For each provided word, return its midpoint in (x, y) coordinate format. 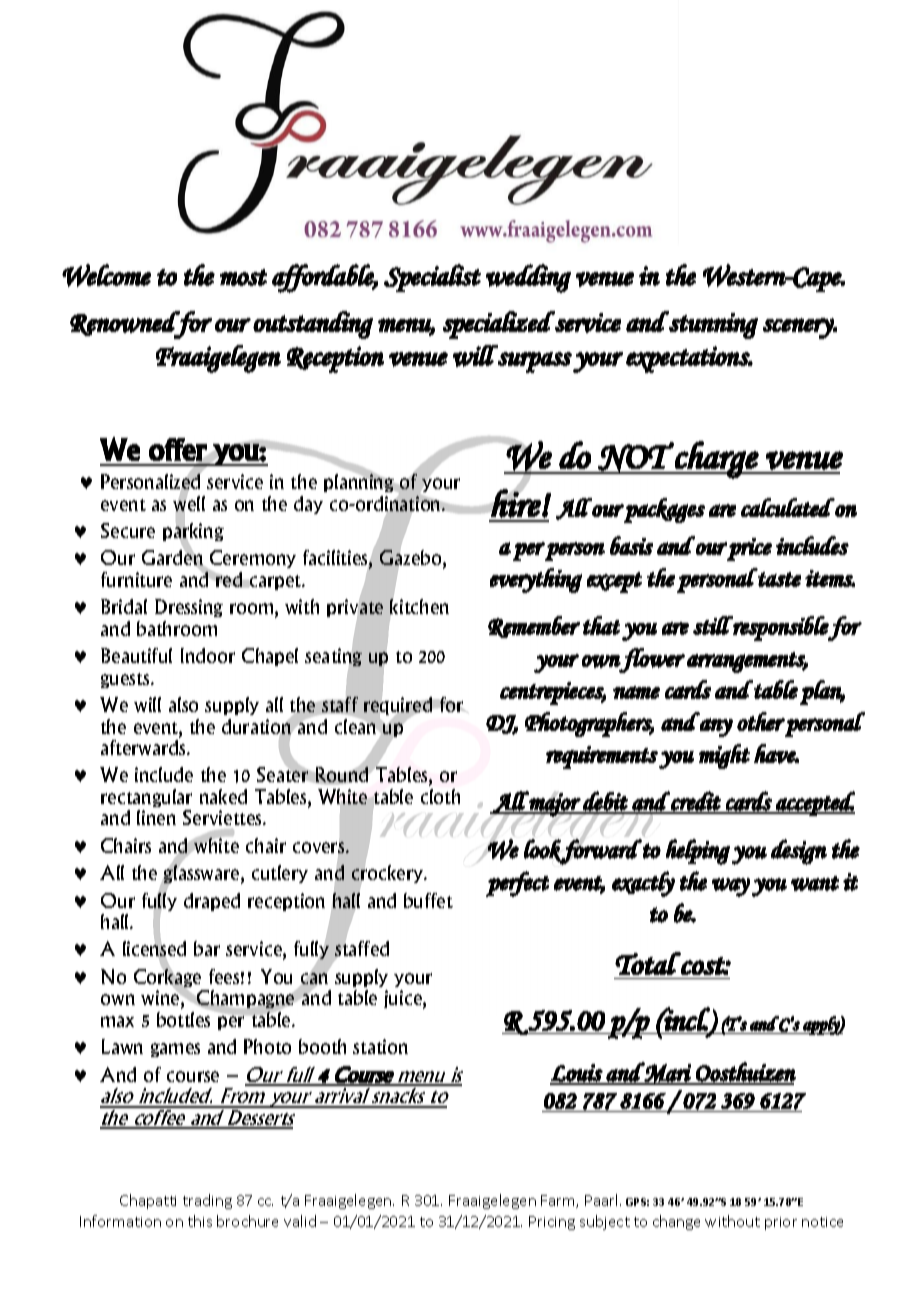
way (731, 887)
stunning (712, 325)
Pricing (552, 1223)
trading (207, 1201)
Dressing (189, 608)
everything (536, 580)
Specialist (432, 278)
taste (779, 579)
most (243, 277)
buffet (428, 900)
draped (212, 902)
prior (781, 1223)
